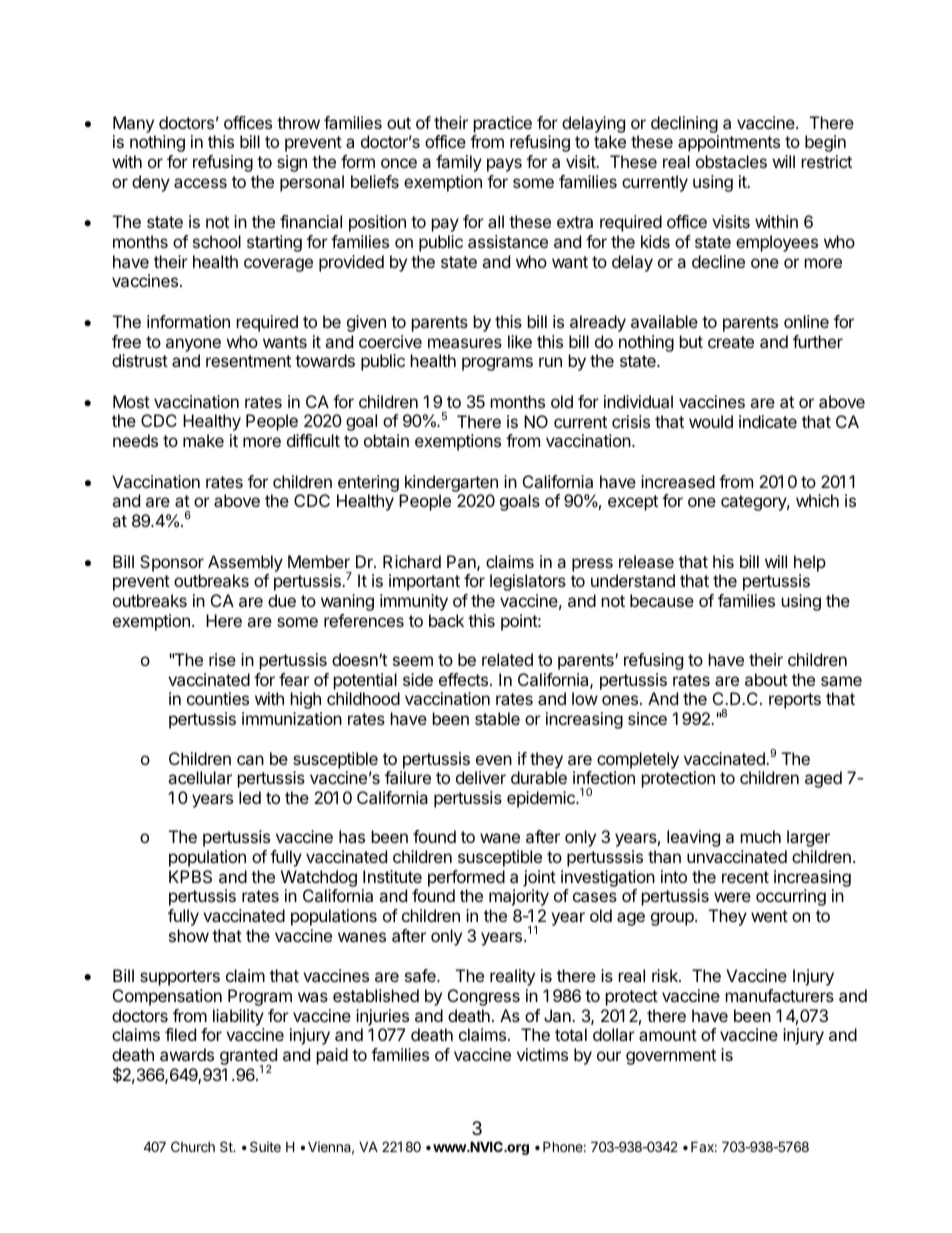  I want to click on help, so click(810, 563).
